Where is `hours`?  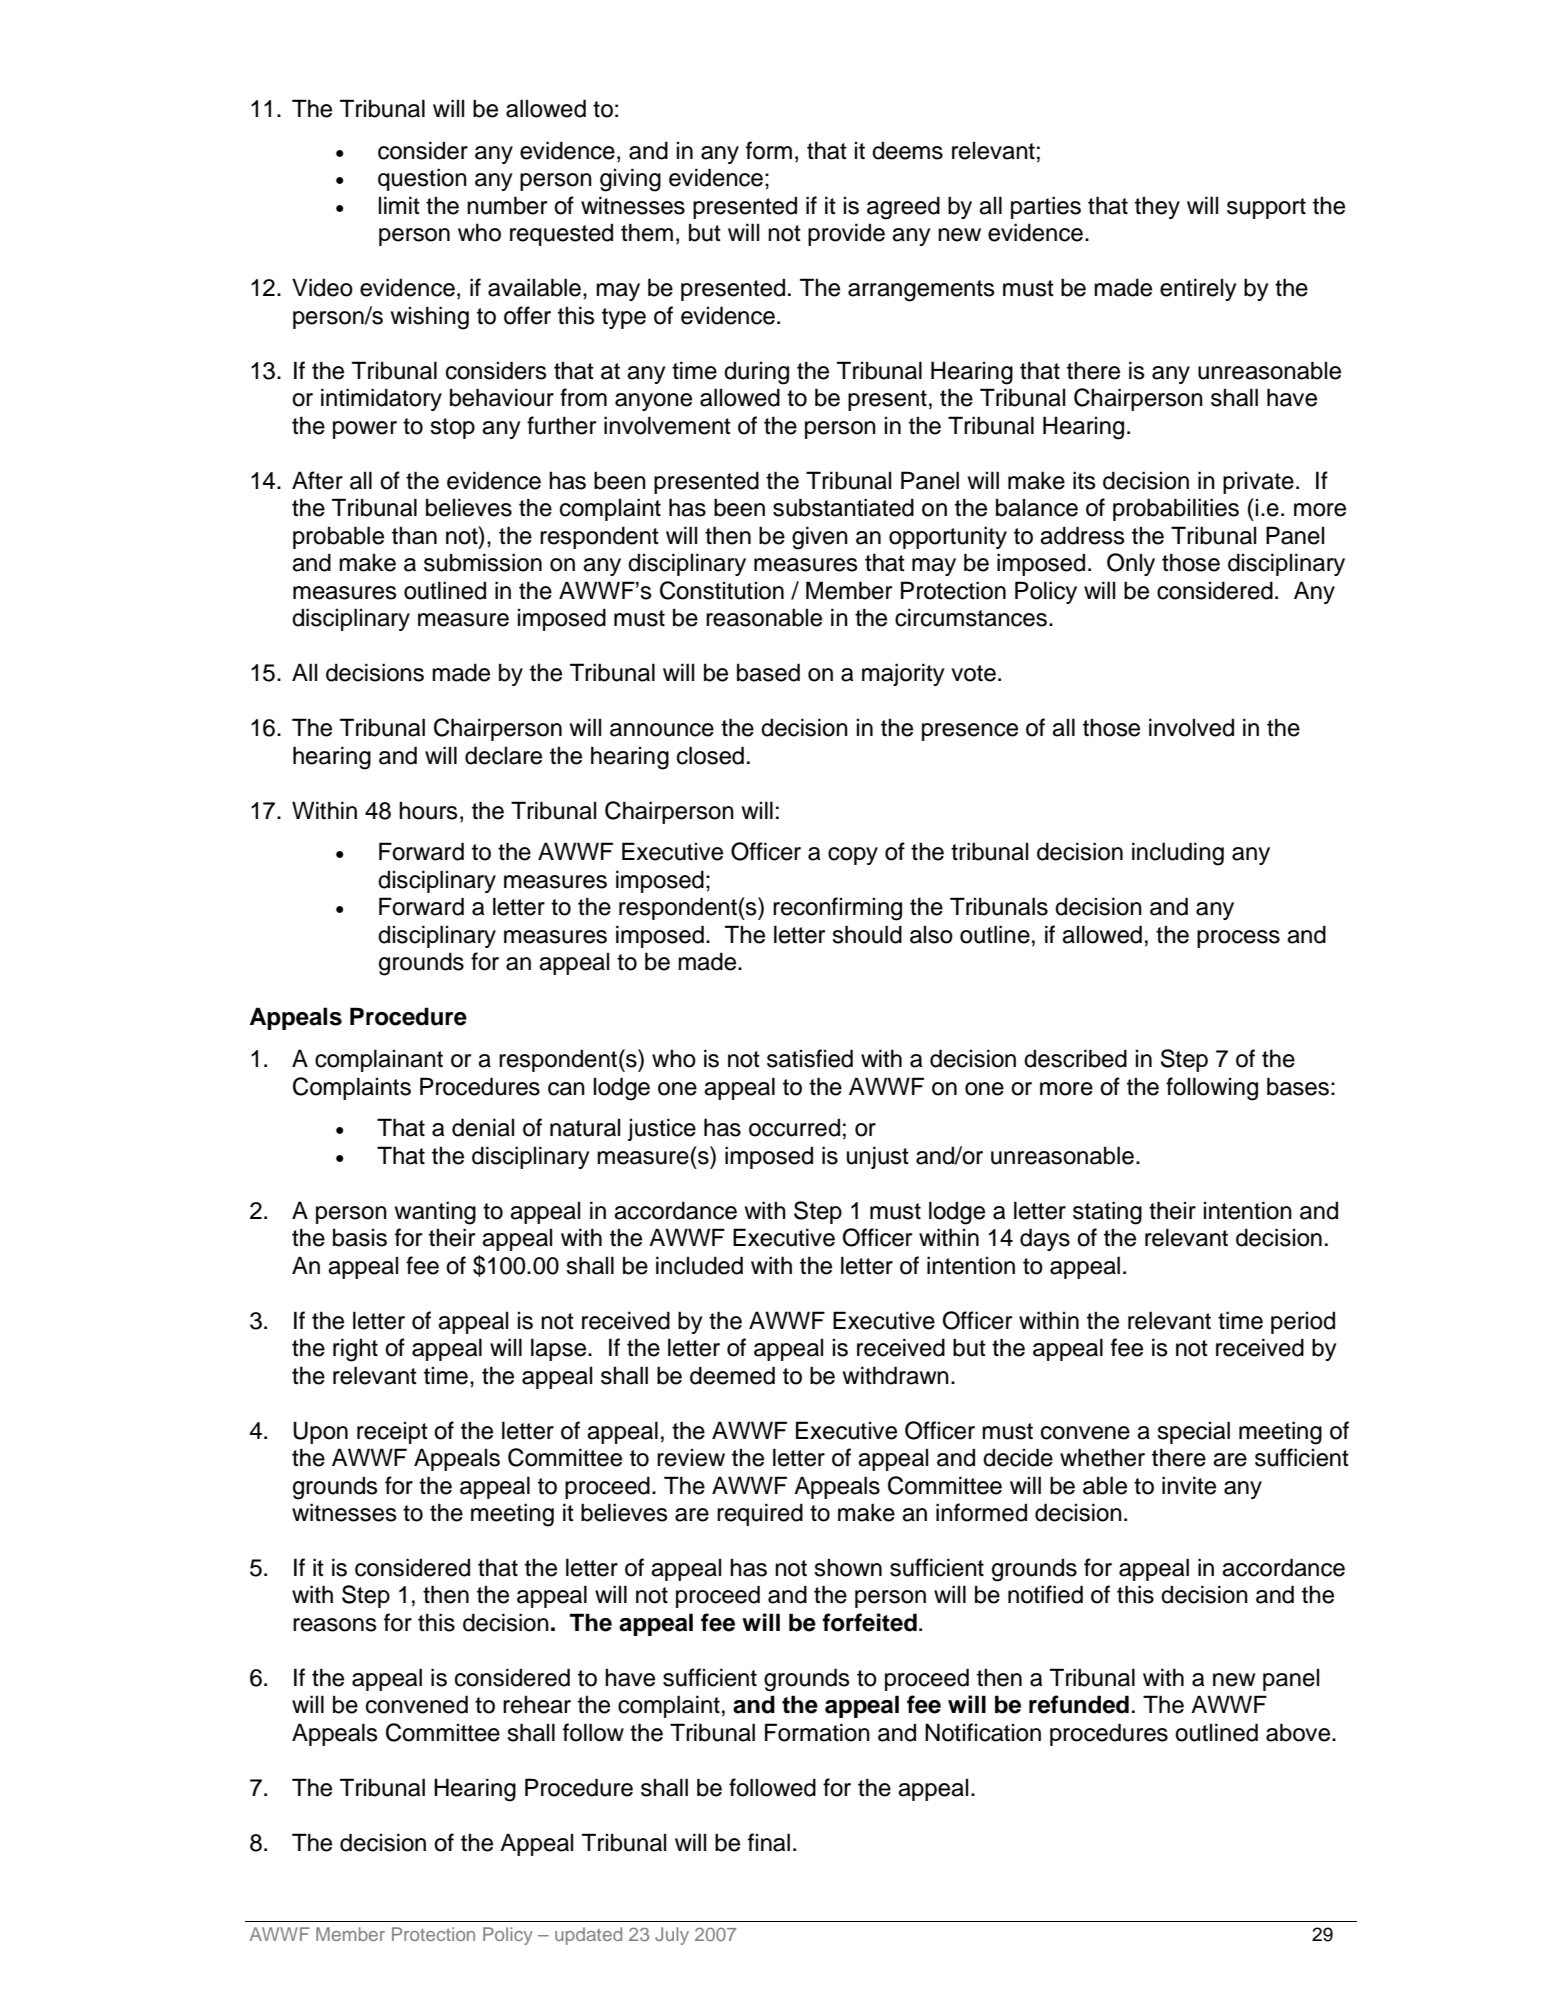
hours is located at coordinates (428, 810).
